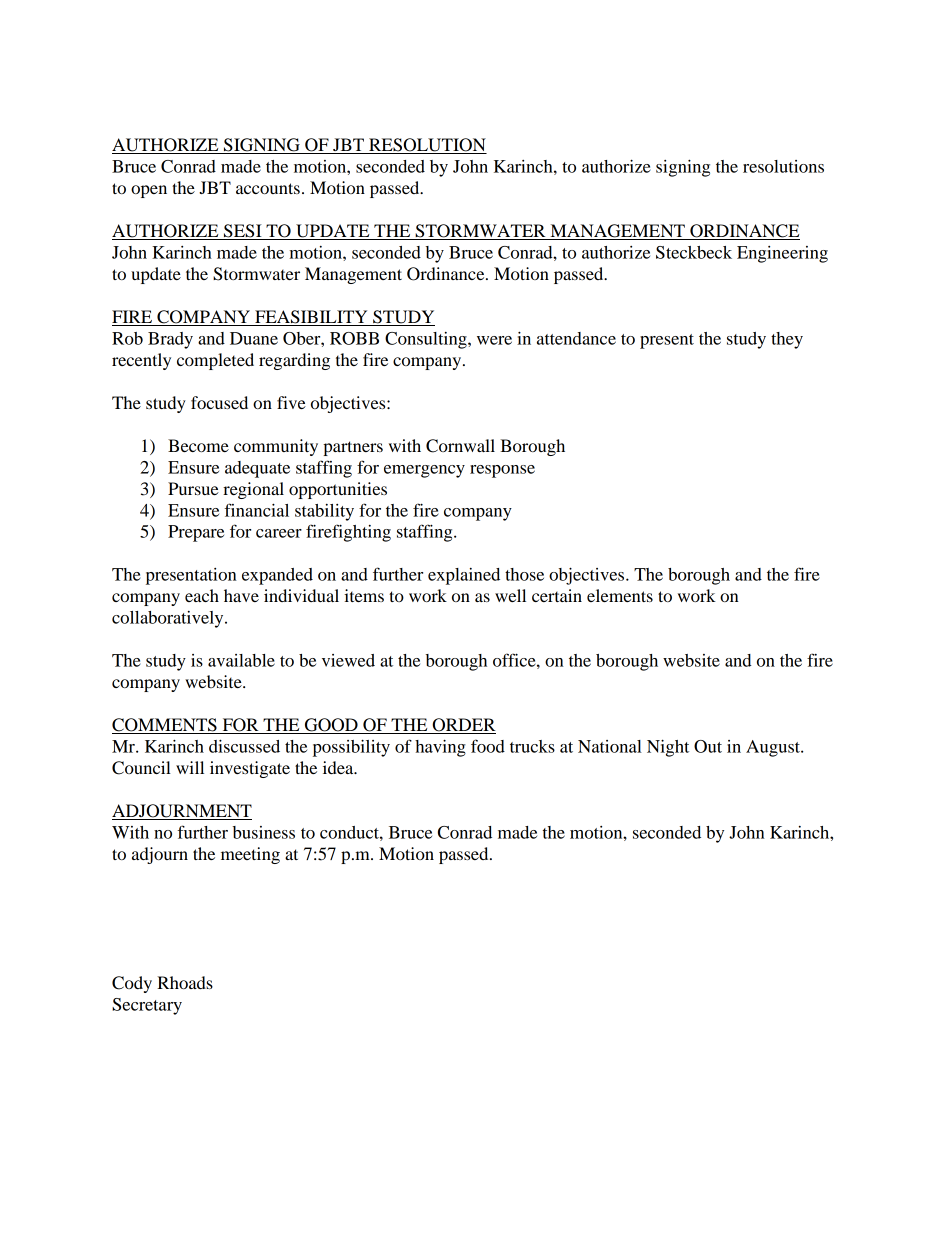 This document has width=952, height=1233. What do you see at coordinates (193, 488) in the document?
I see `Pursue` at bounding box center [193, 488].
